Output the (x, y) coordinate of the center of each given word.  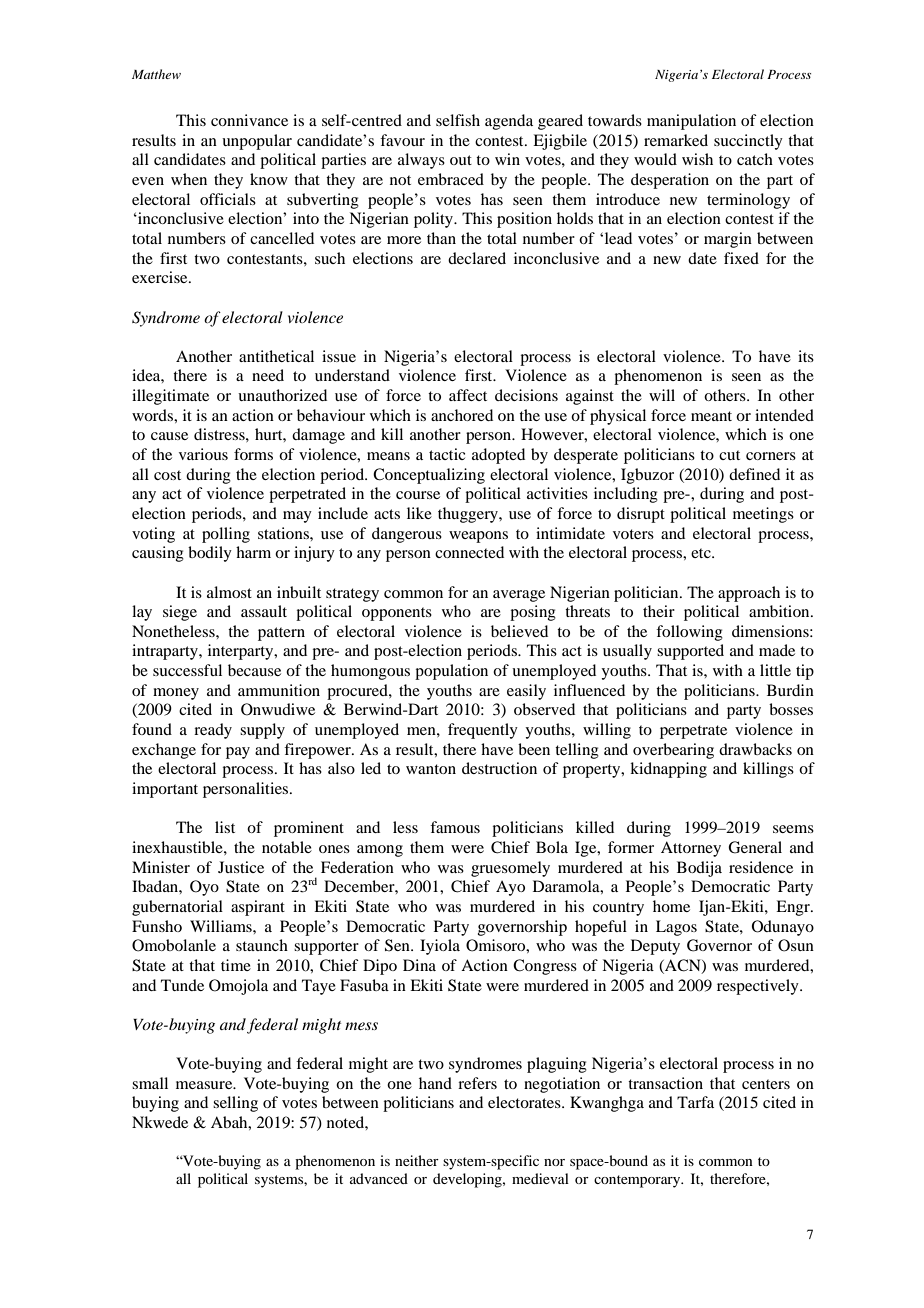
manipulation (691, 122)
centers (766, 1084)
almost (229, 592)
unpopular (257, 142)
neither (417, 1160)
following (689, 633)
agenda (509, 122)
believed (519, 631)
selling (235, 1104)
